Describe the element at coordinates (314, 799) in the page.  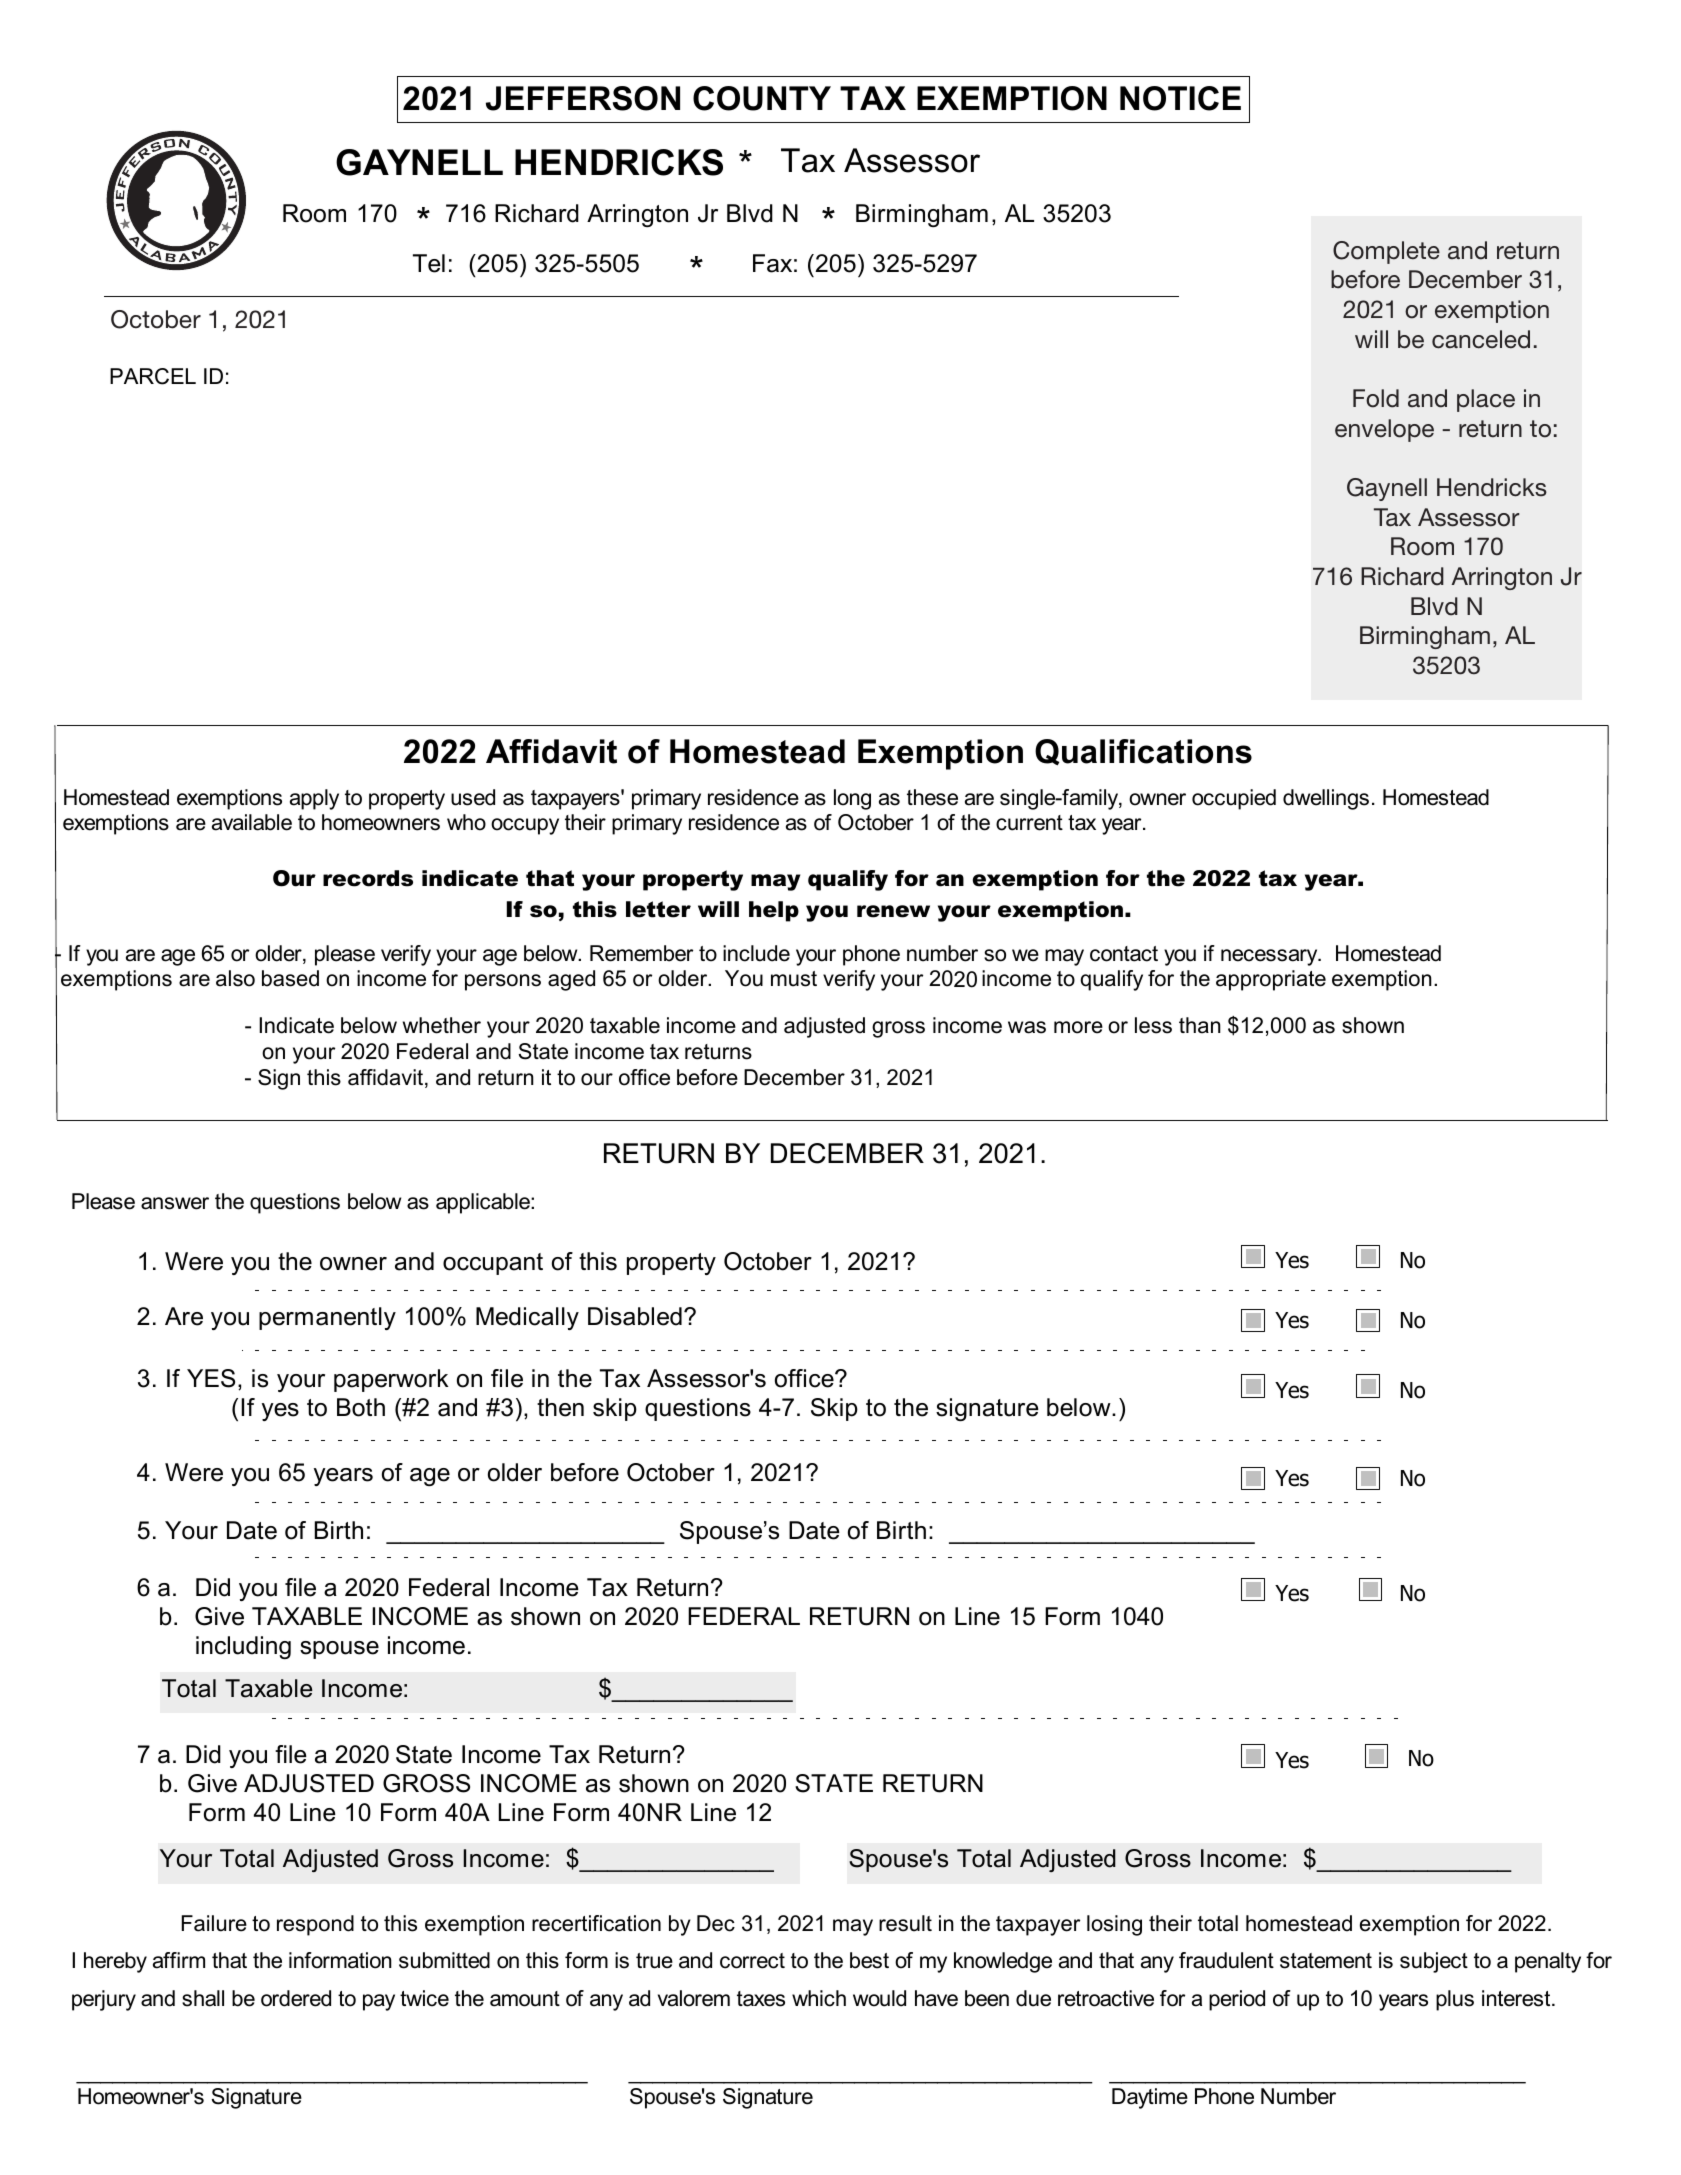
I see `apply` at that location.
